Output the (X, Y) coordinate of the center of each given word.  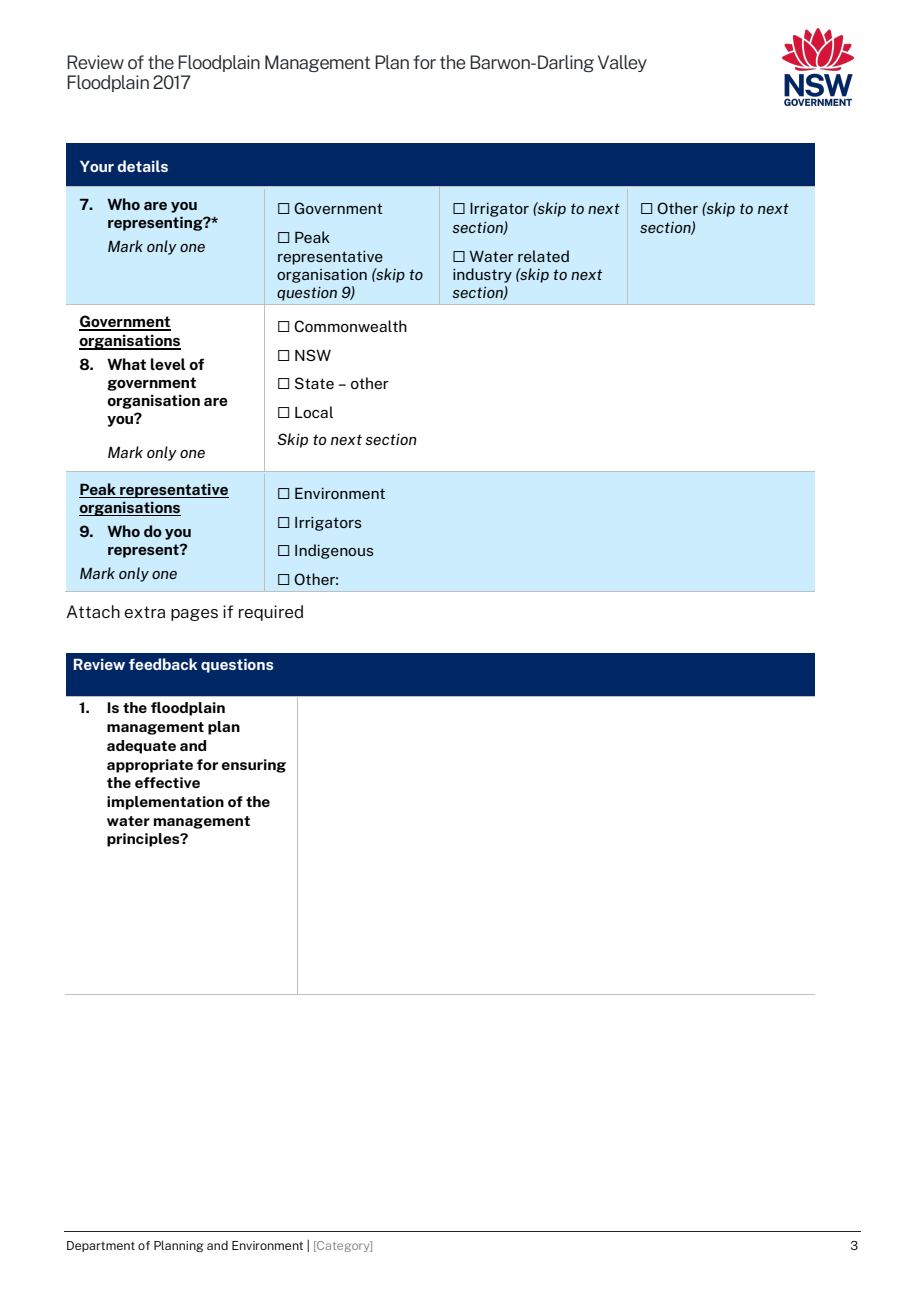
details (143, 166)
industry (482, 275)
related (543, 256)
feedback (163, 664)
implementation (165, 803)
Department (101, 1246)
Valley (622, 63)
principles (144, 840)
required (271, 613)
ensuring (254, 766)
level (168, 364)
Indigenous (334, 551)
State (314, 383)
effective (167, 782)
